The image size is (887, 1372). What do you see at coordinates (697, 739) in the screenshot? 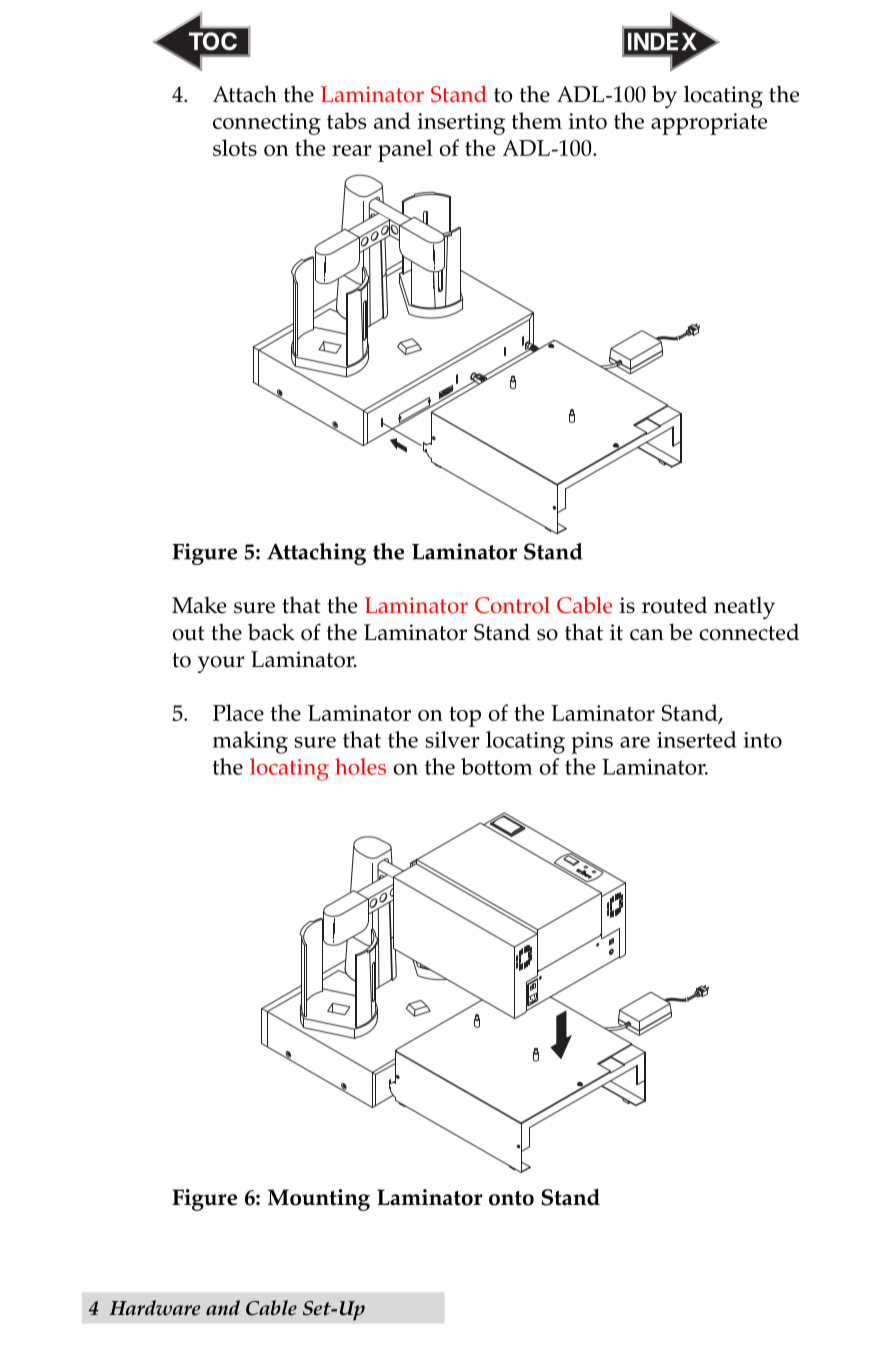
I see `inserted` at bounding box center [697, 739].
